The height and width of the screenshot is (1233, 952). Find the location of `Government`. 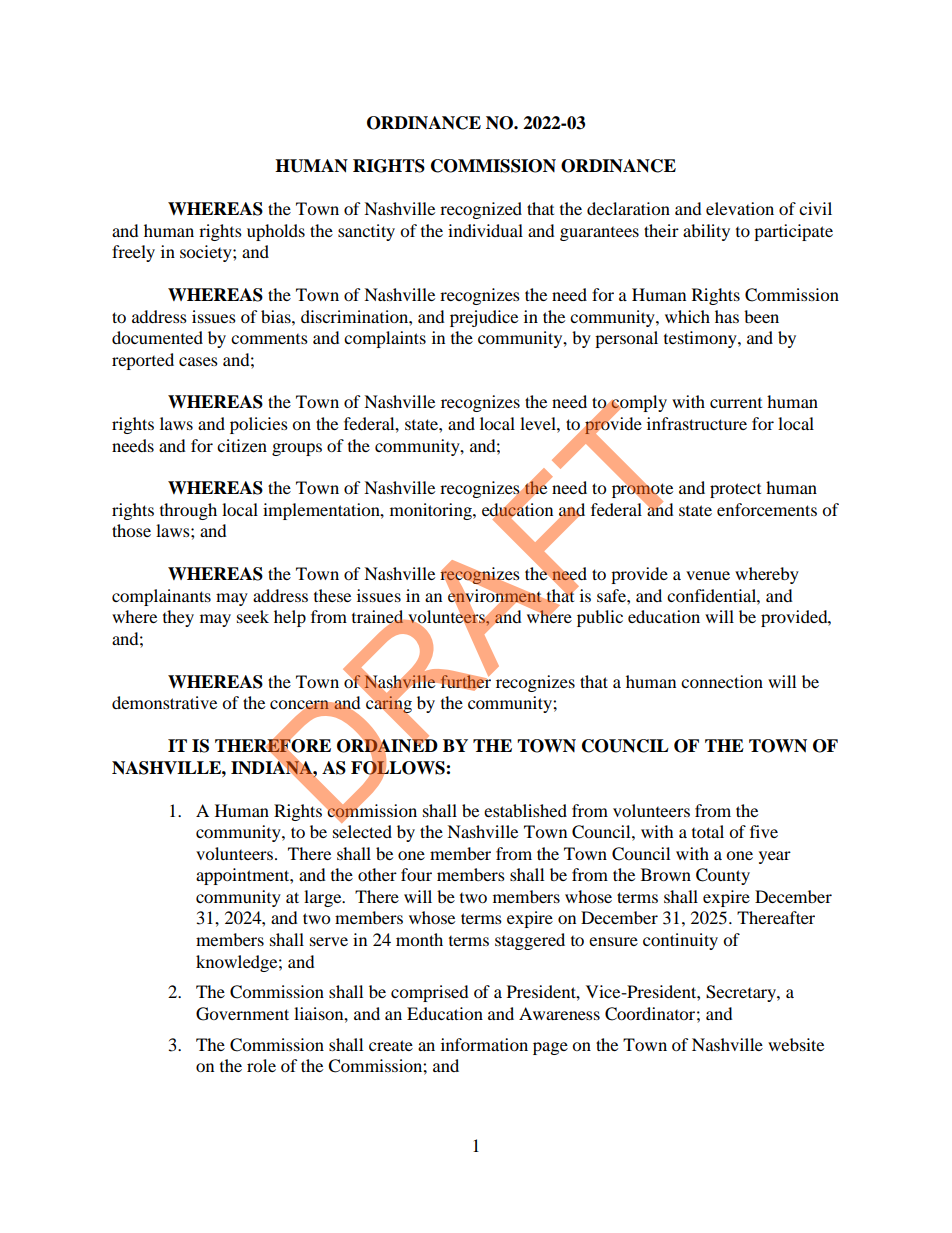

Government is located at coordinates (242, 1014).
